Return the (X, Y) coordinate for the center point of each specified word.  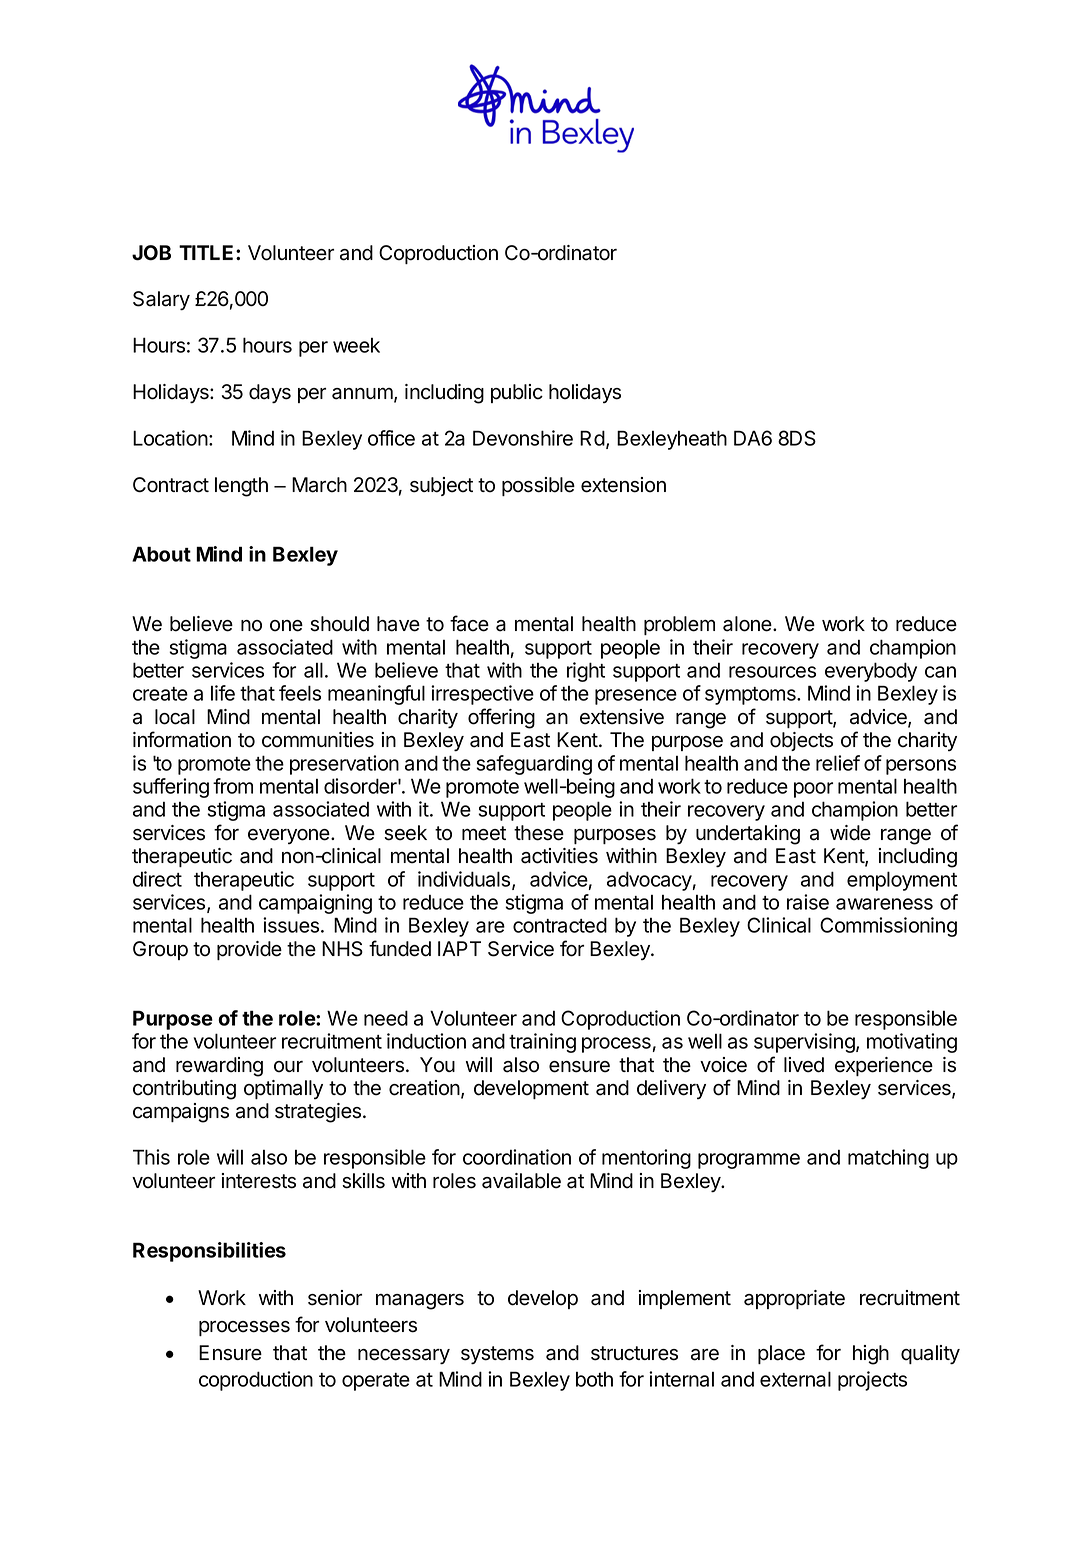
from (233, 786)
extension (623, 485)
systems (497, 1355)
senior (335, 1298)
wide (850, 833)
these (539, 833)
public (517, 393)
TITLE (208, 252)
